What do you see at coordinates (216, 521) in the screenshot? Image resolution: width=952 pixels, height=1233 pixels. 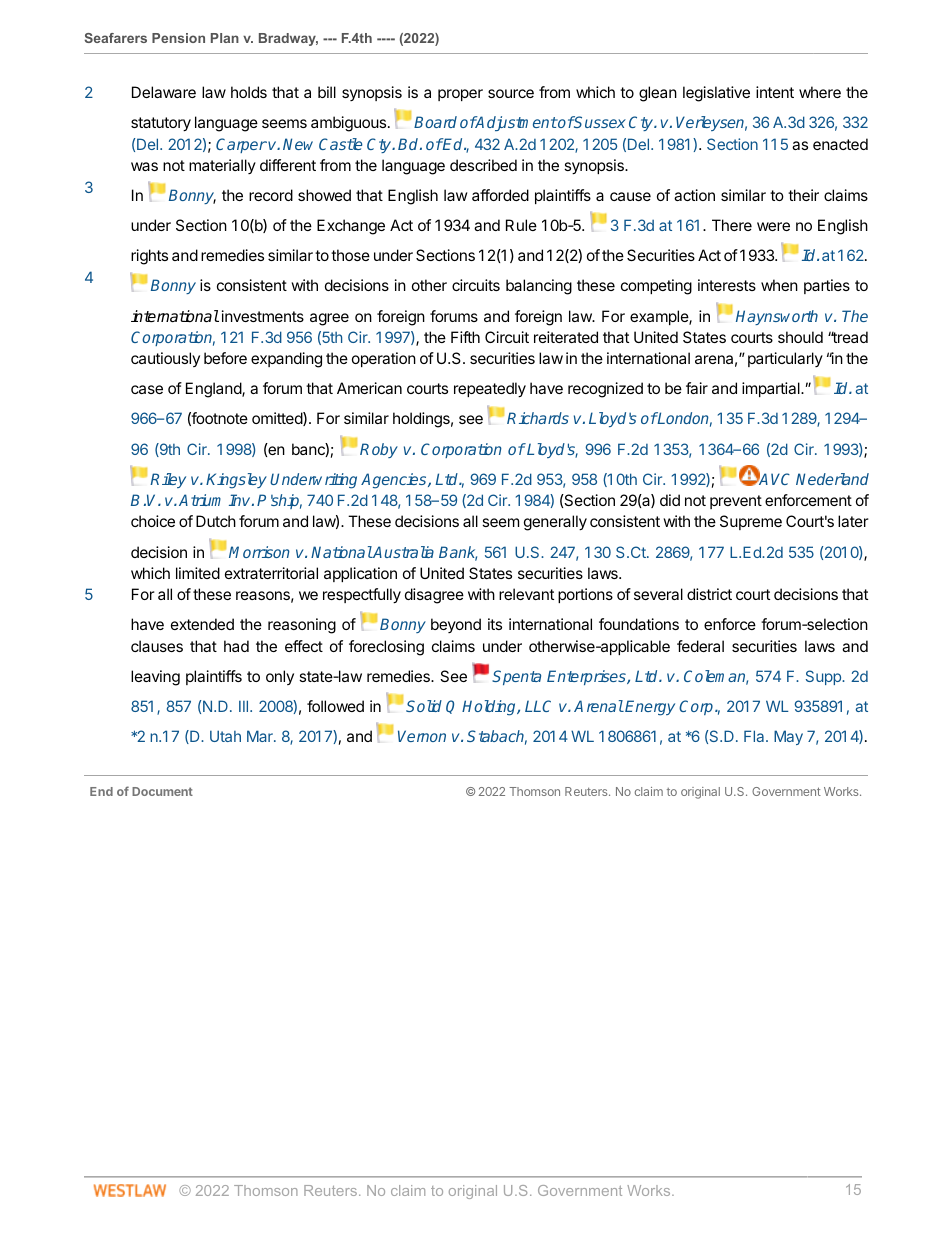 I see `Dutch` at bounding box center [216, 521].
